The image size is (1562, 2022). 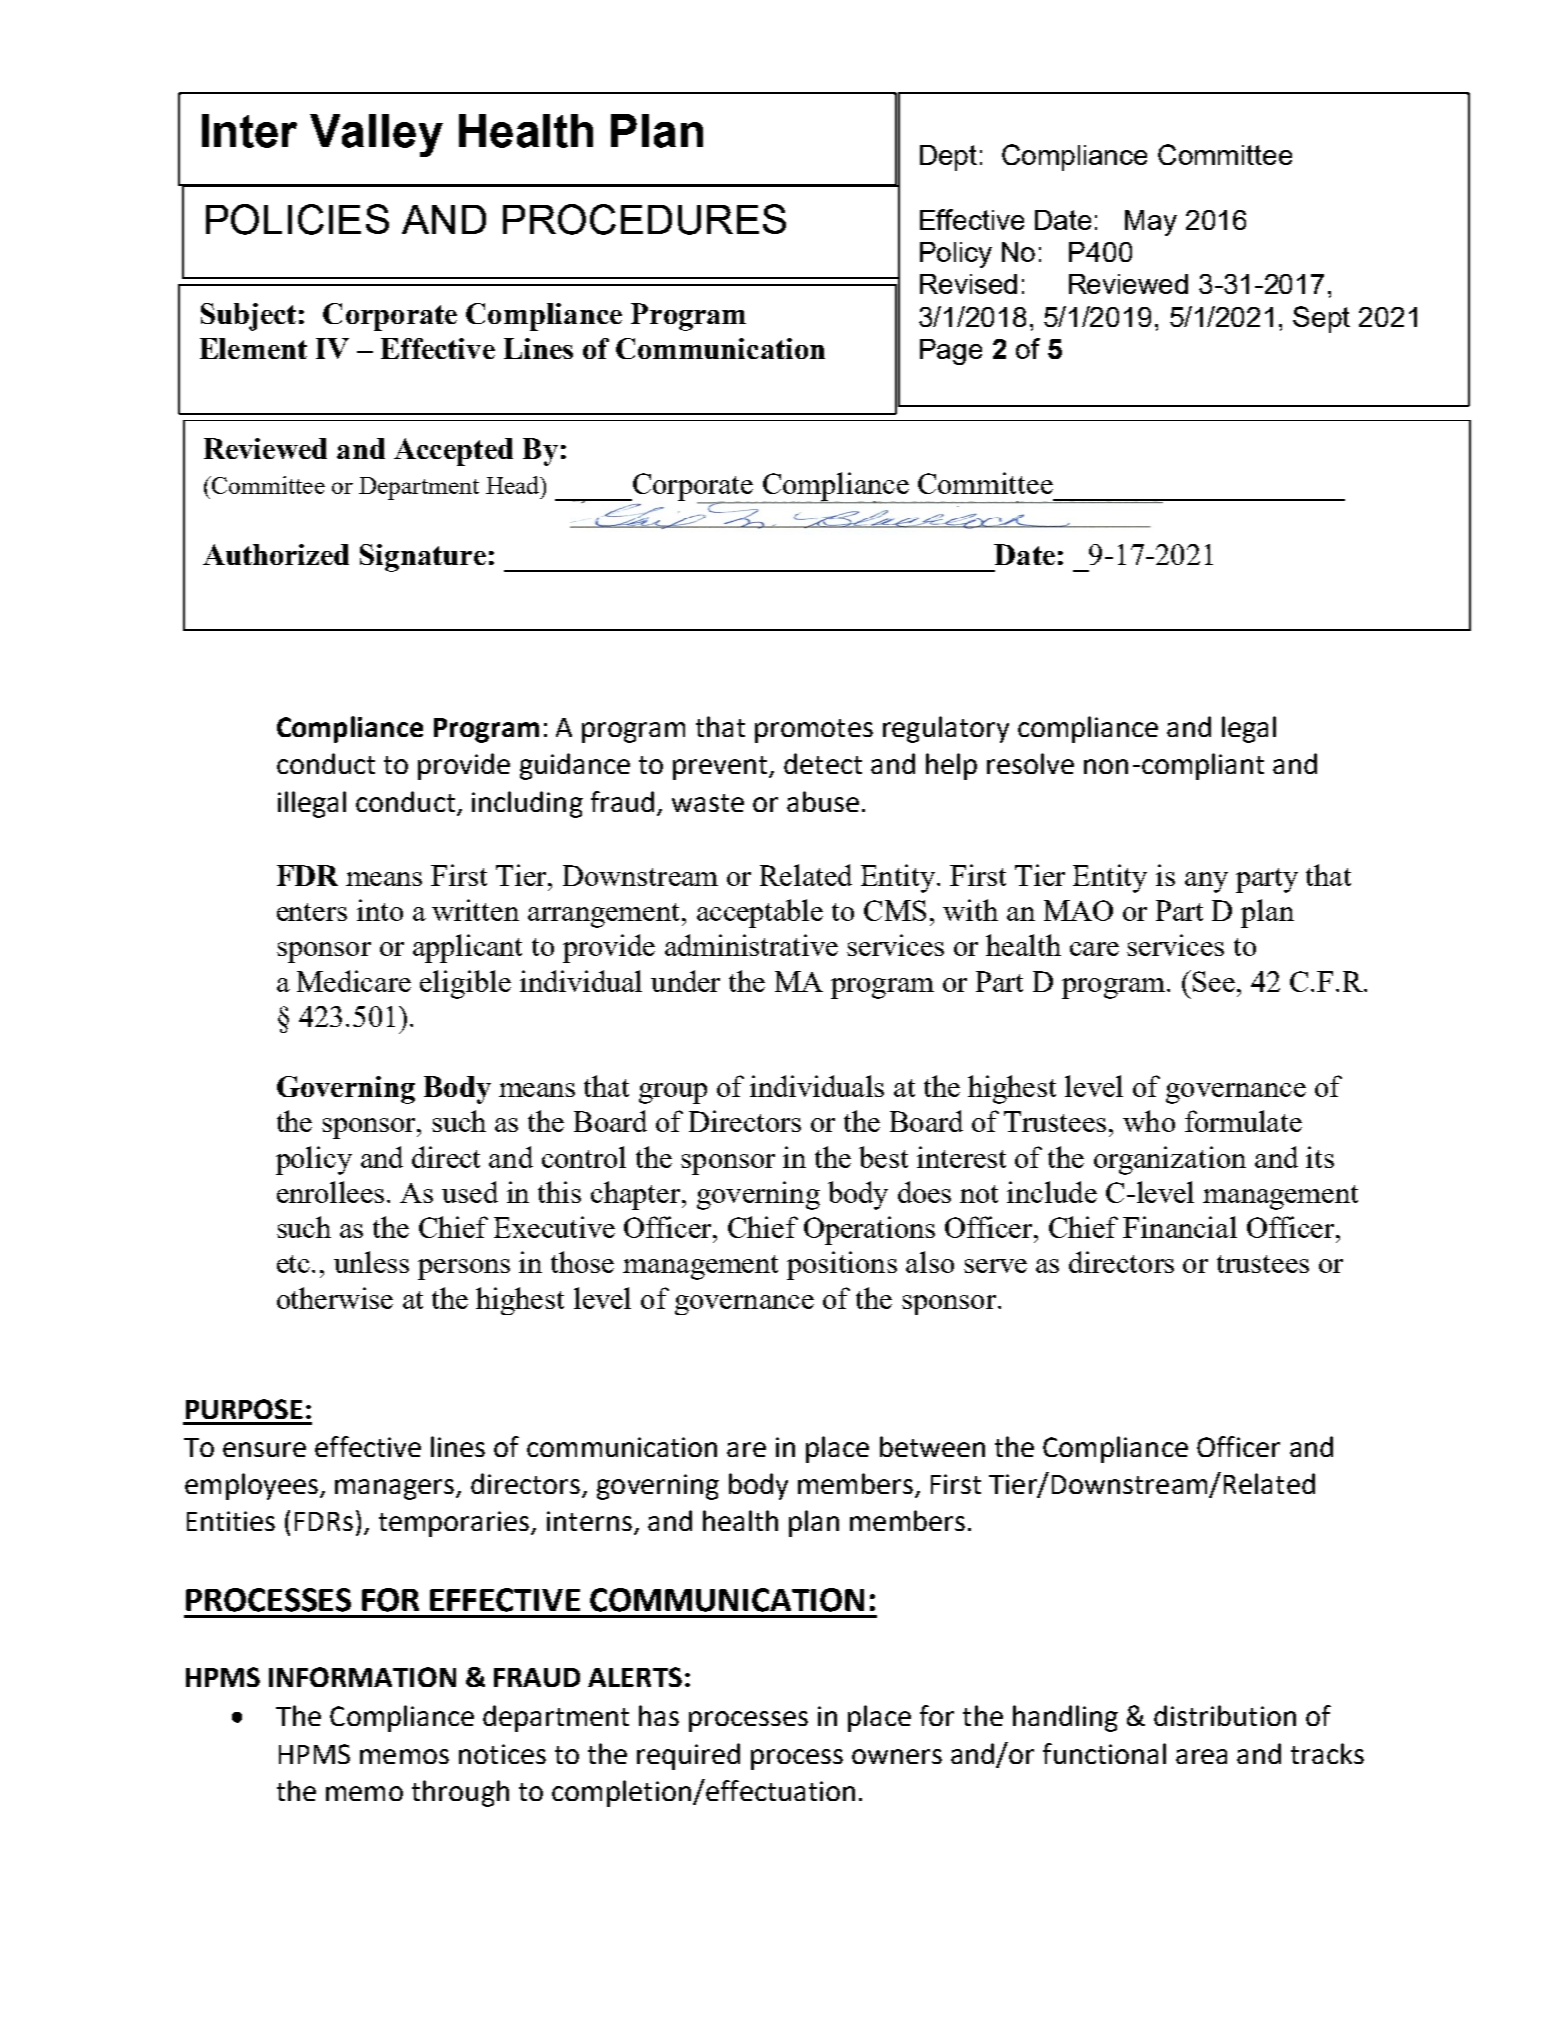 I want to click on Financial, so click(x=1180, y=1227).
